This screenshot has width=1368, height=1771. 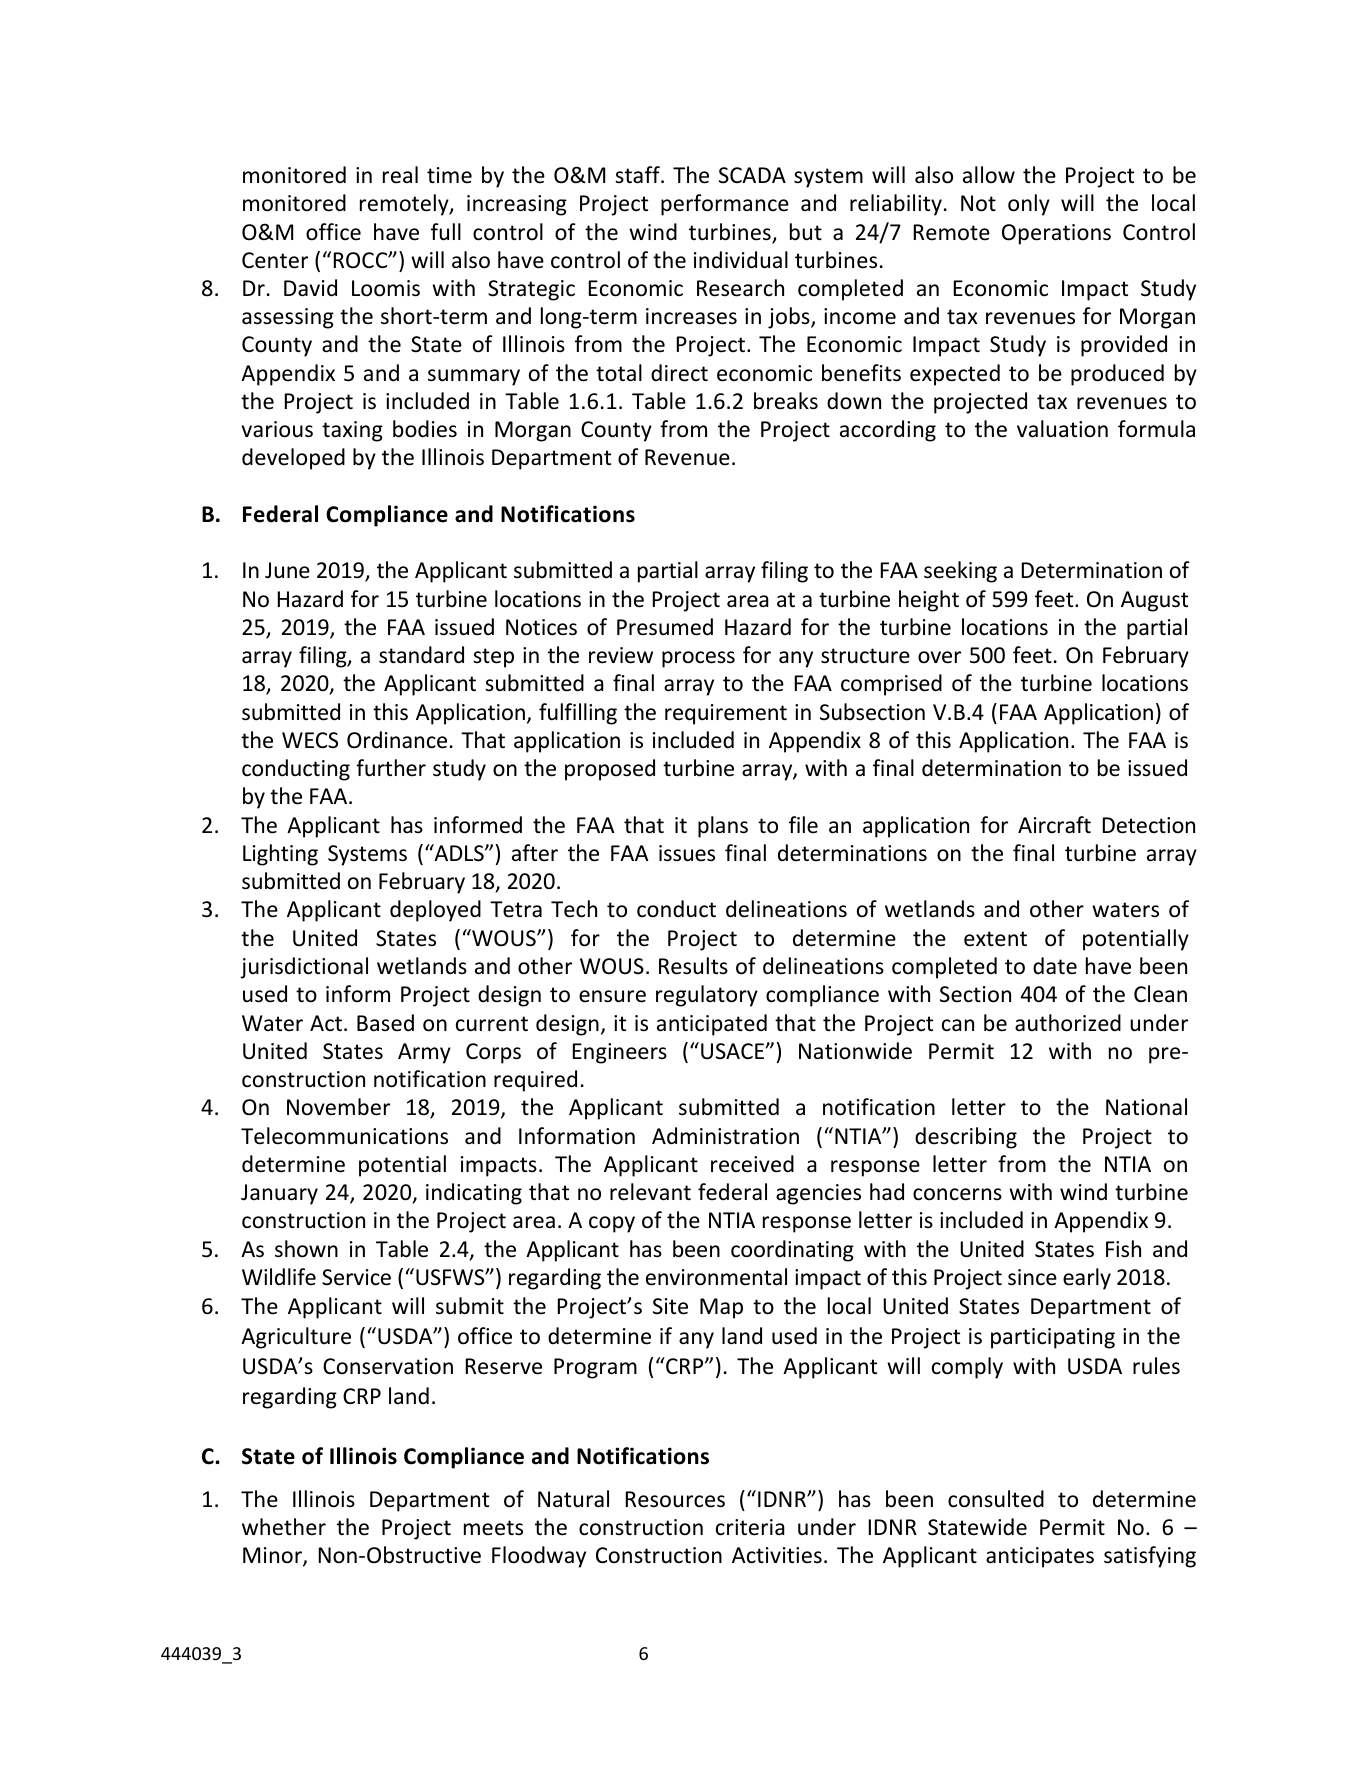 I want to click on Operations, so click(x=1056, y=234).
